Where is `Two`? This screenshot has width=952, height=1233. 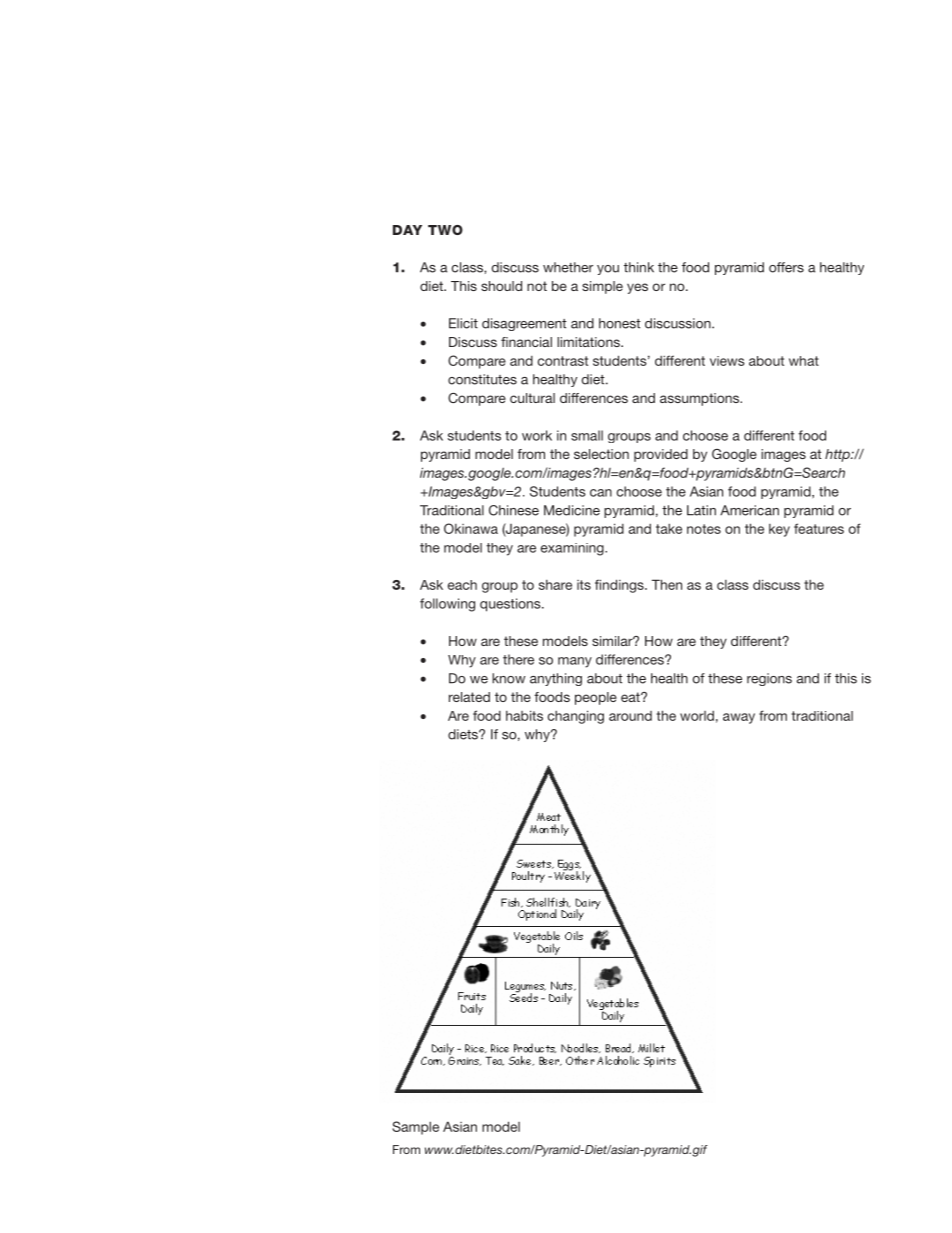
Two is located at coordinates (445, 230).
